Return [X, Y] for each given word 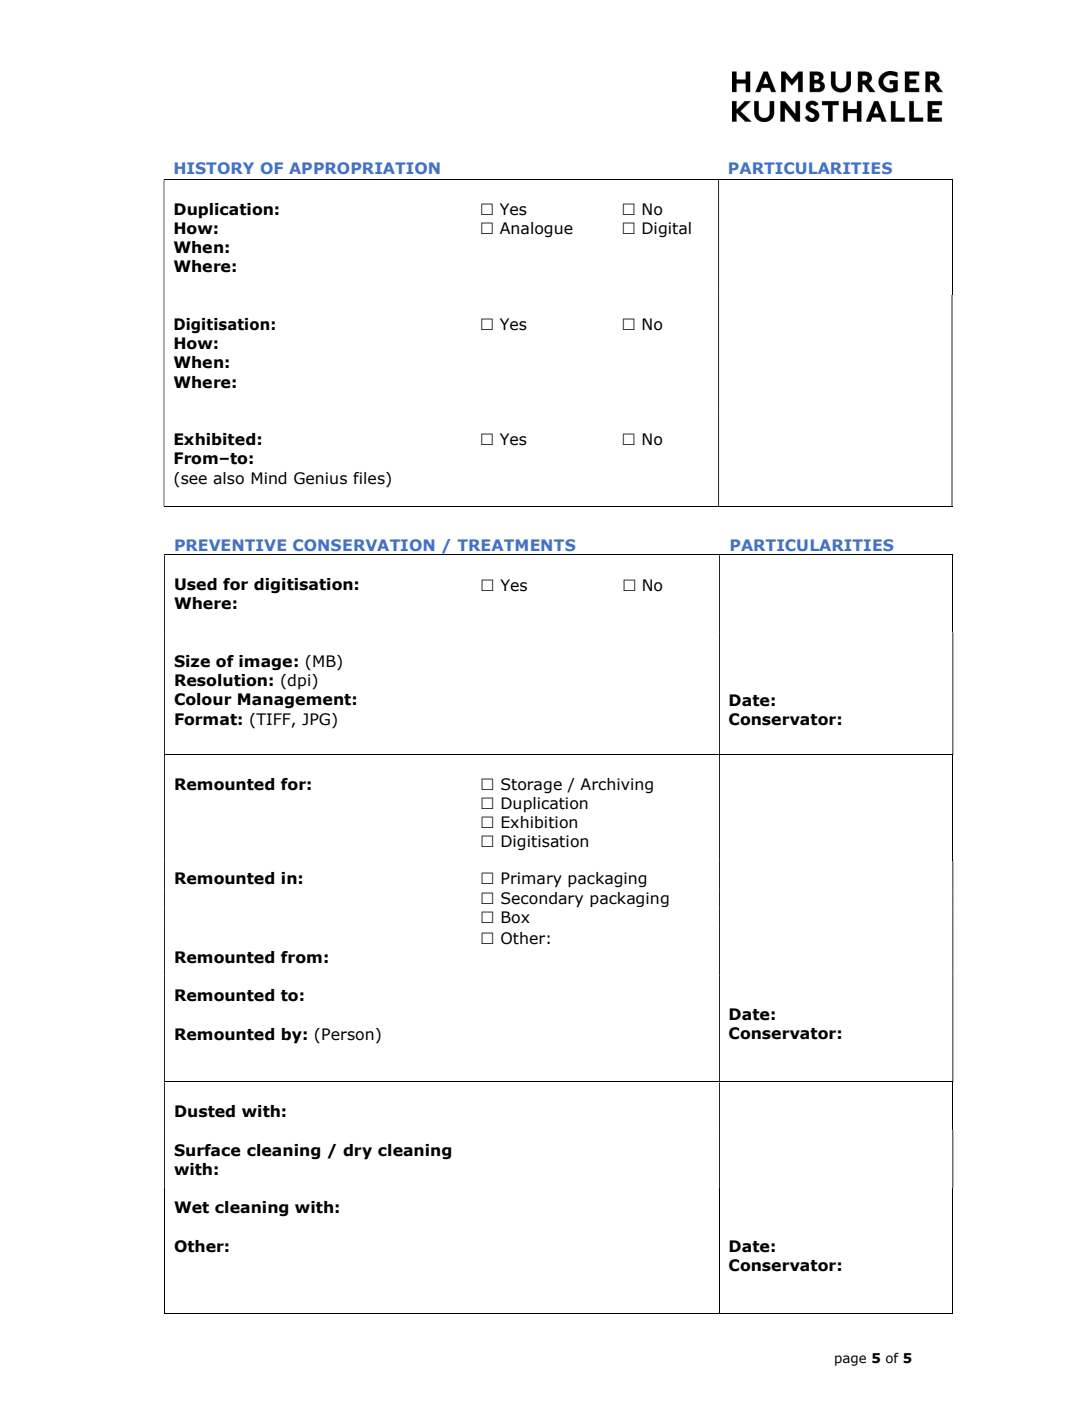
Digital [666, 230]
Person [348, 1034]
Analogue [536, 229]
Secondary [542, 900]
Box [515, 917]
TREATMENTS [516, 545]
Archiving [616, 786]
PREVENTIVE [230, 545]
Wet [191, 1207]
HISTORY [214, 168]
